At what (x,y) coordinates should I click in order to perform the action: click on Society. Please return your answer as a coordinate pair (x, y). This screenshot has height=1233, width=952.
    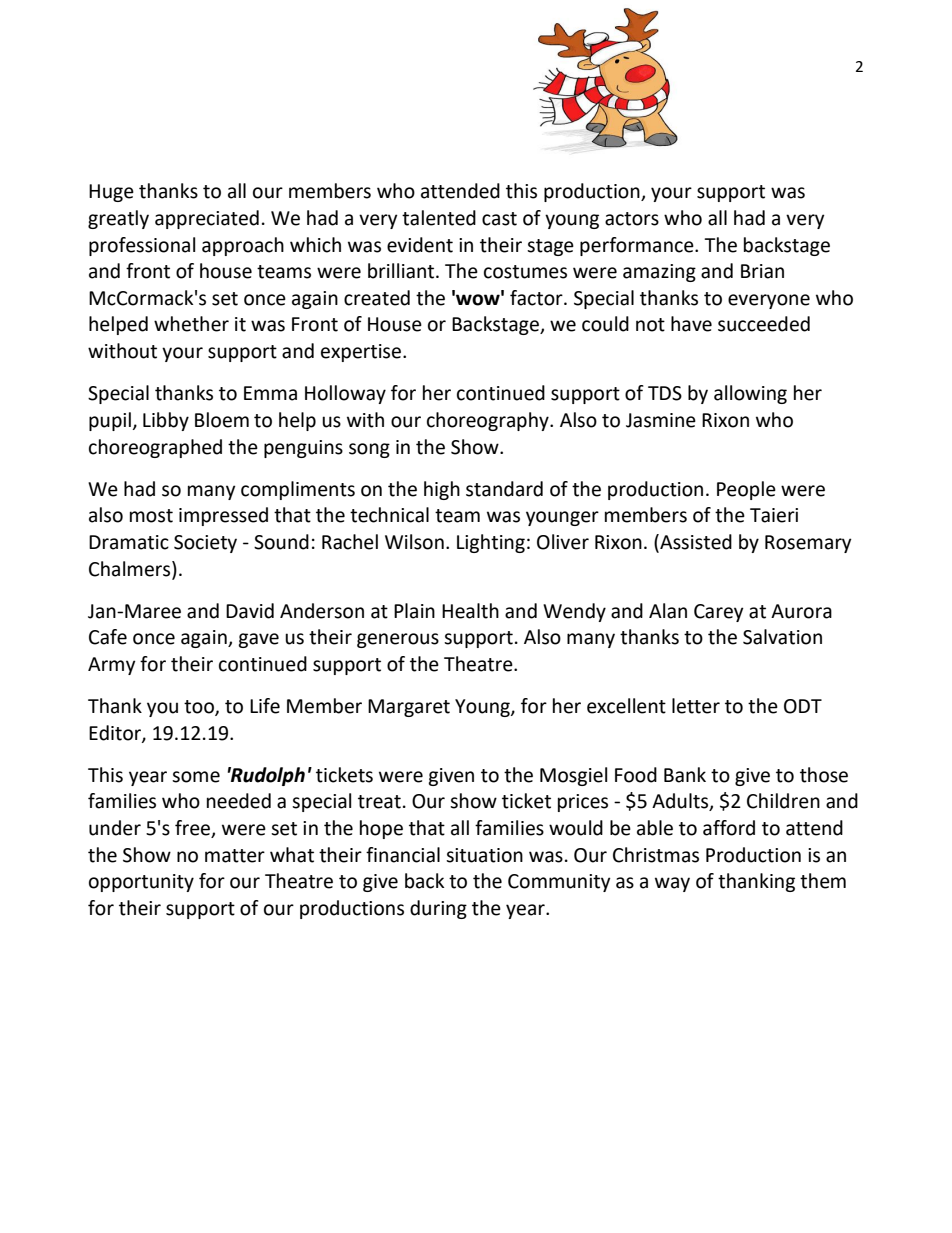
    Looking at the image, I should click on (205, 544).
